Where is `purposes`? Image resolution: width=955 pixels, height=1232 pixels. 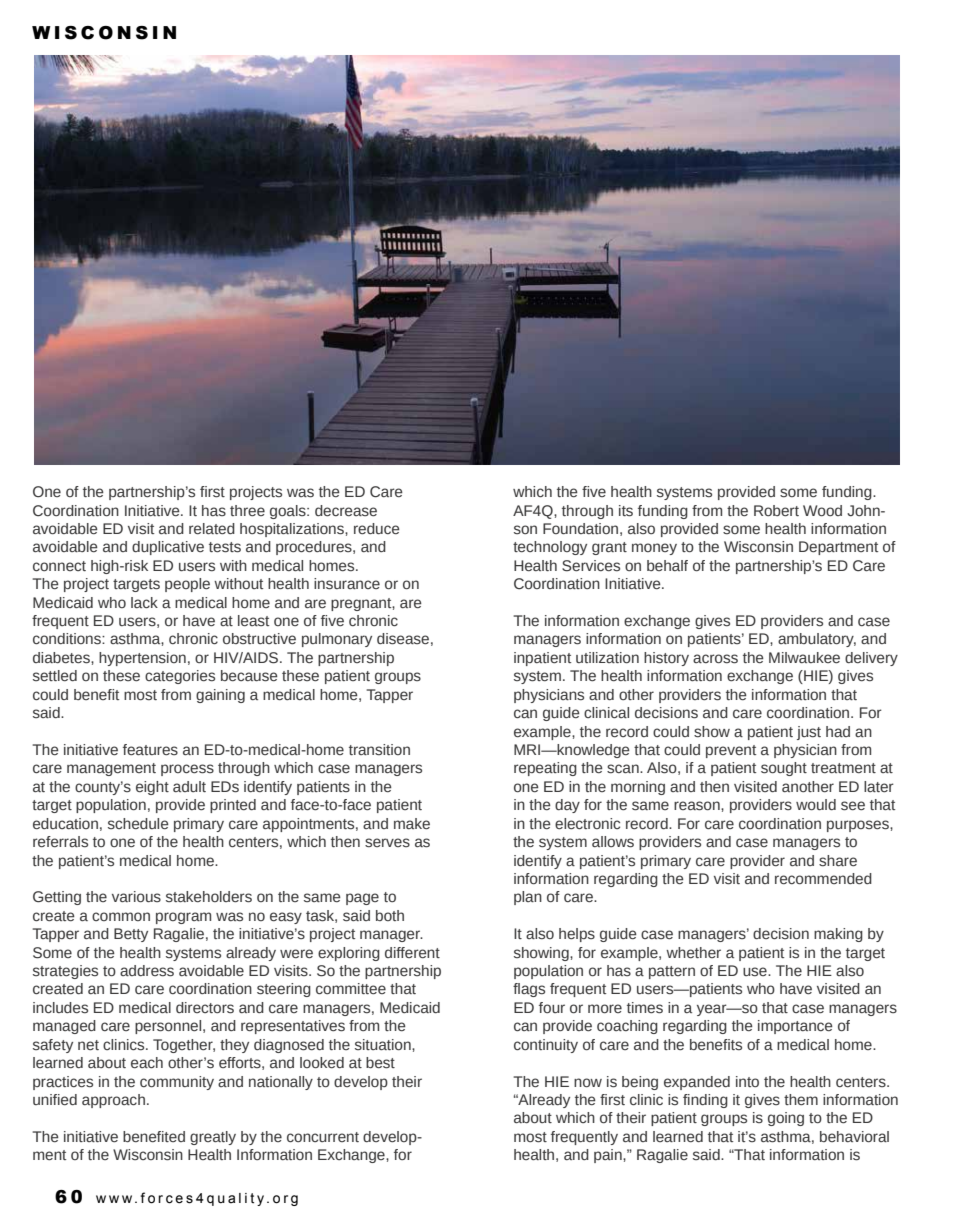
purposes is located at coordinates (859, 826).
